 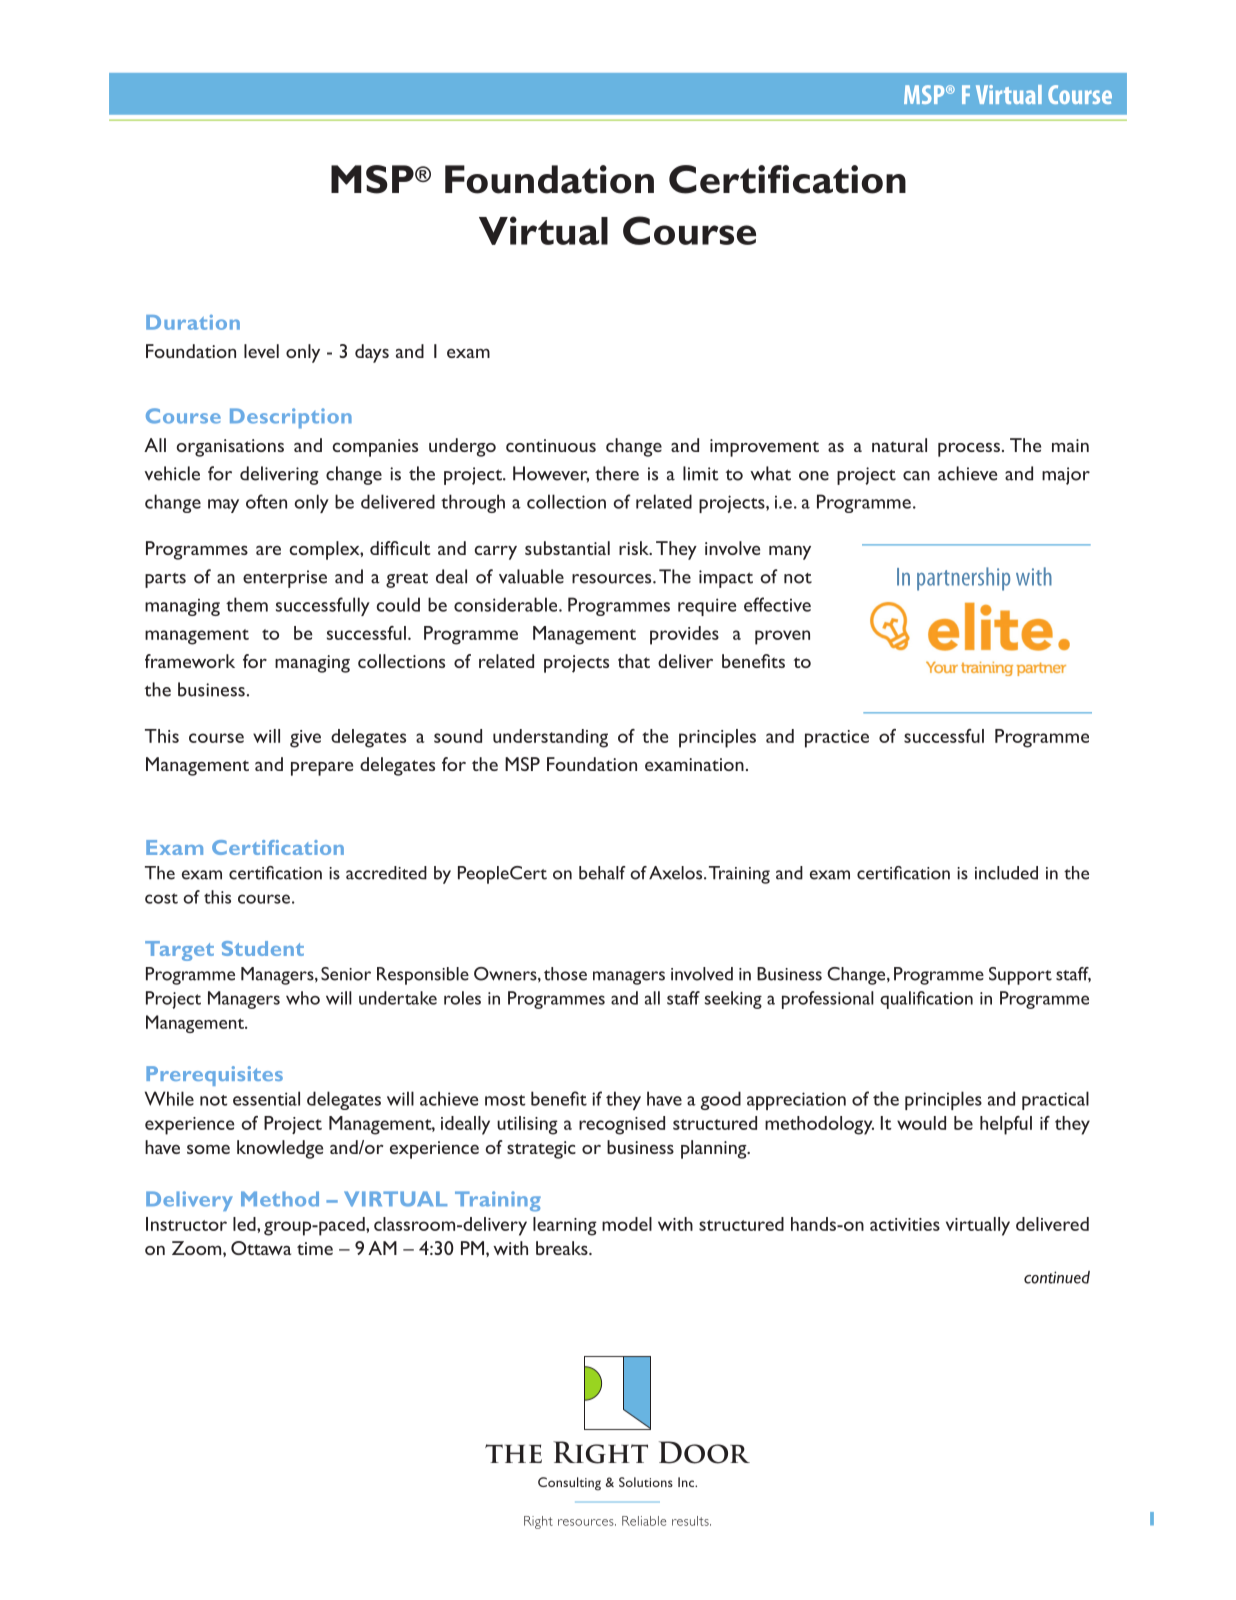 I want to click on prepare, so click(x=322, y=768).
